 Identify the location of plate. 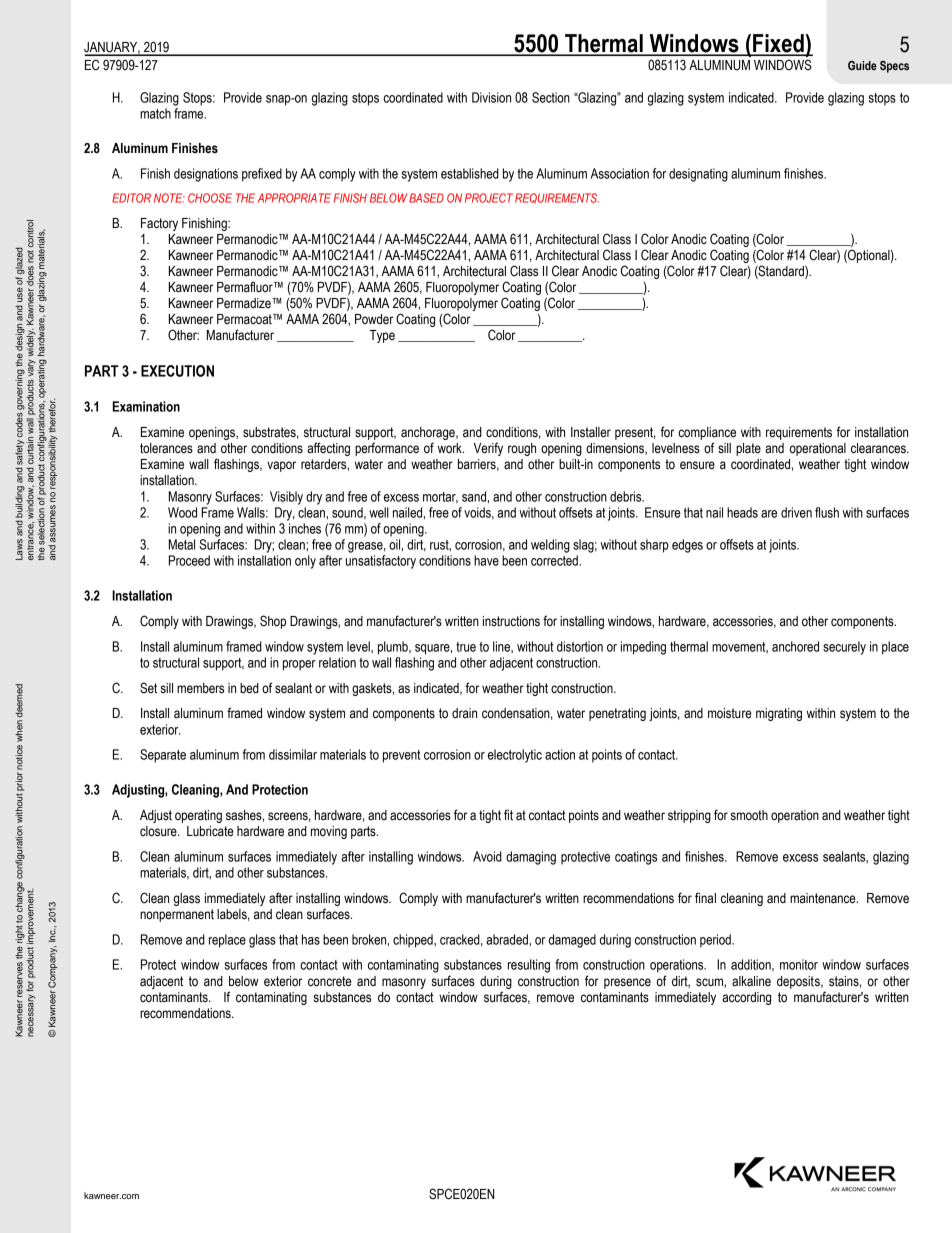
(748, 449).
